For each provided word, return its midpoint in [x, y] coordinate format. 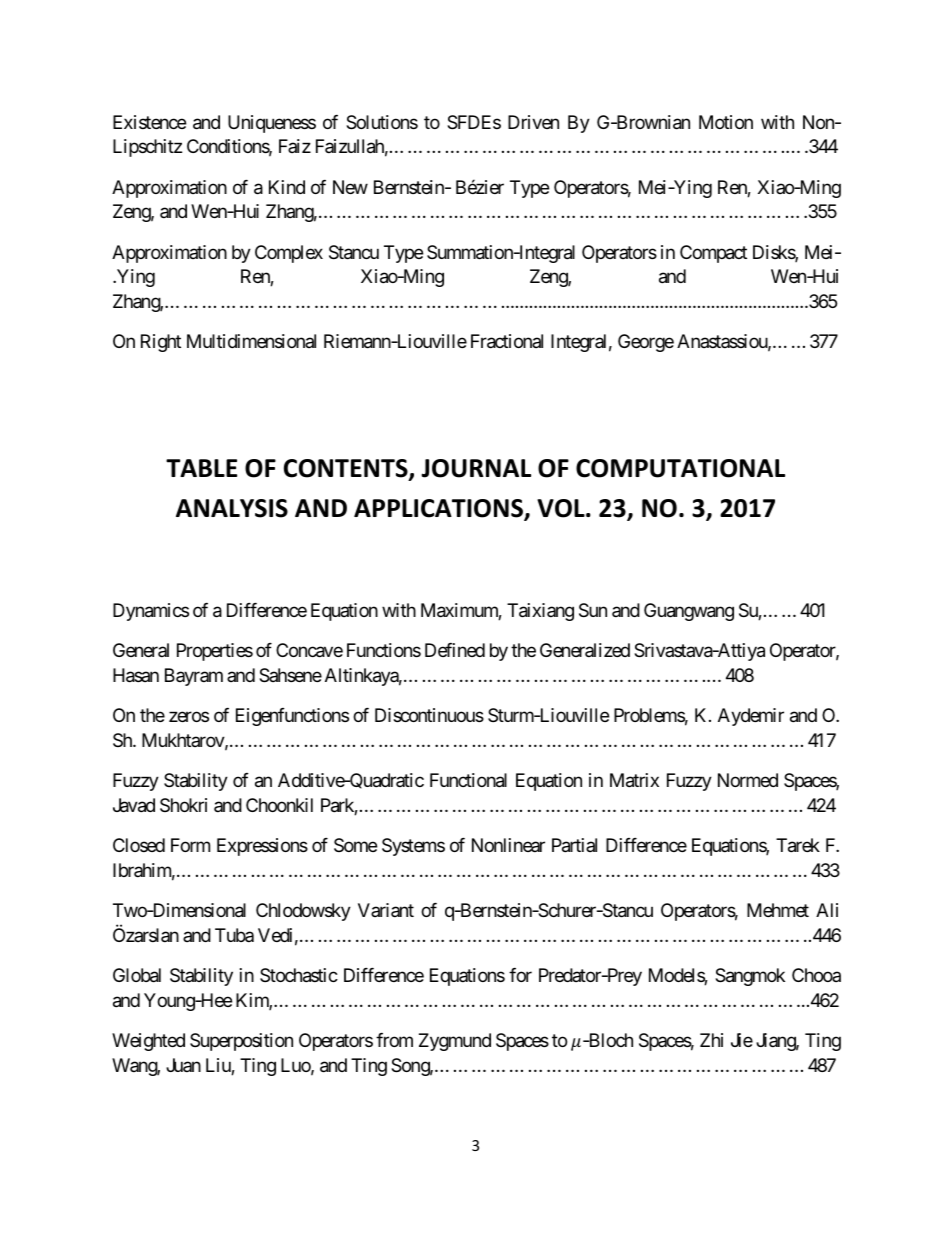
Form [190, 845]
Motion [726, 122]
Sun [593, 610]
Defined [455, 650]
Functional [468, 780]
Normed [748, 780]
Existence [149, 122]
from [394, 1040]
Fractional [507, 341]
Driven [533, 122]
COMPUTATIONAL [680, 468]
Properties [215, 652]
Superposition [241, 1042]
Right [161, 343]
